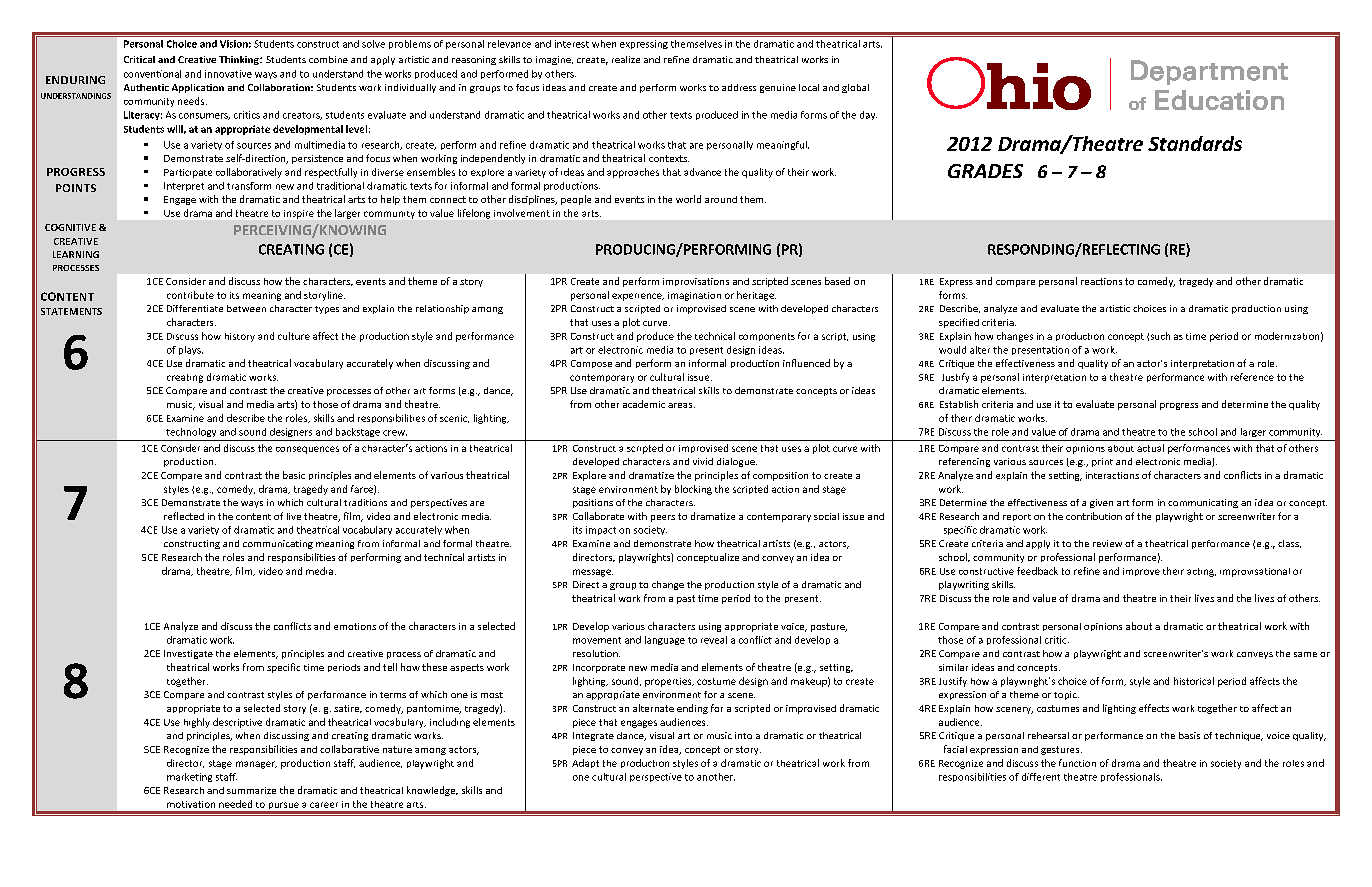  Describe the element at coordinates (585, 763) in the document. I see `Adapt` at that location.
